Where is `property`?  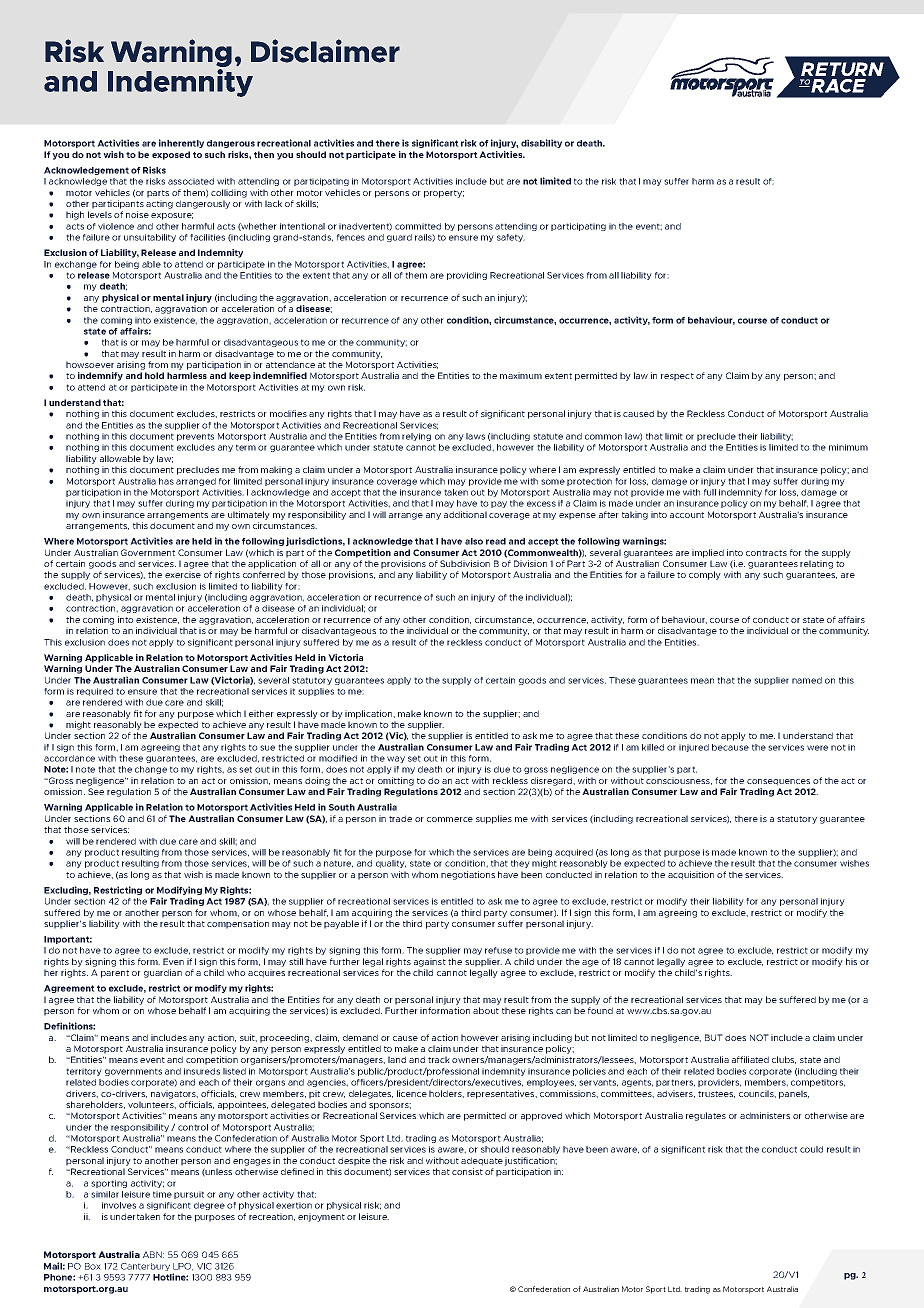
property is located at coordinates (444, 194).
